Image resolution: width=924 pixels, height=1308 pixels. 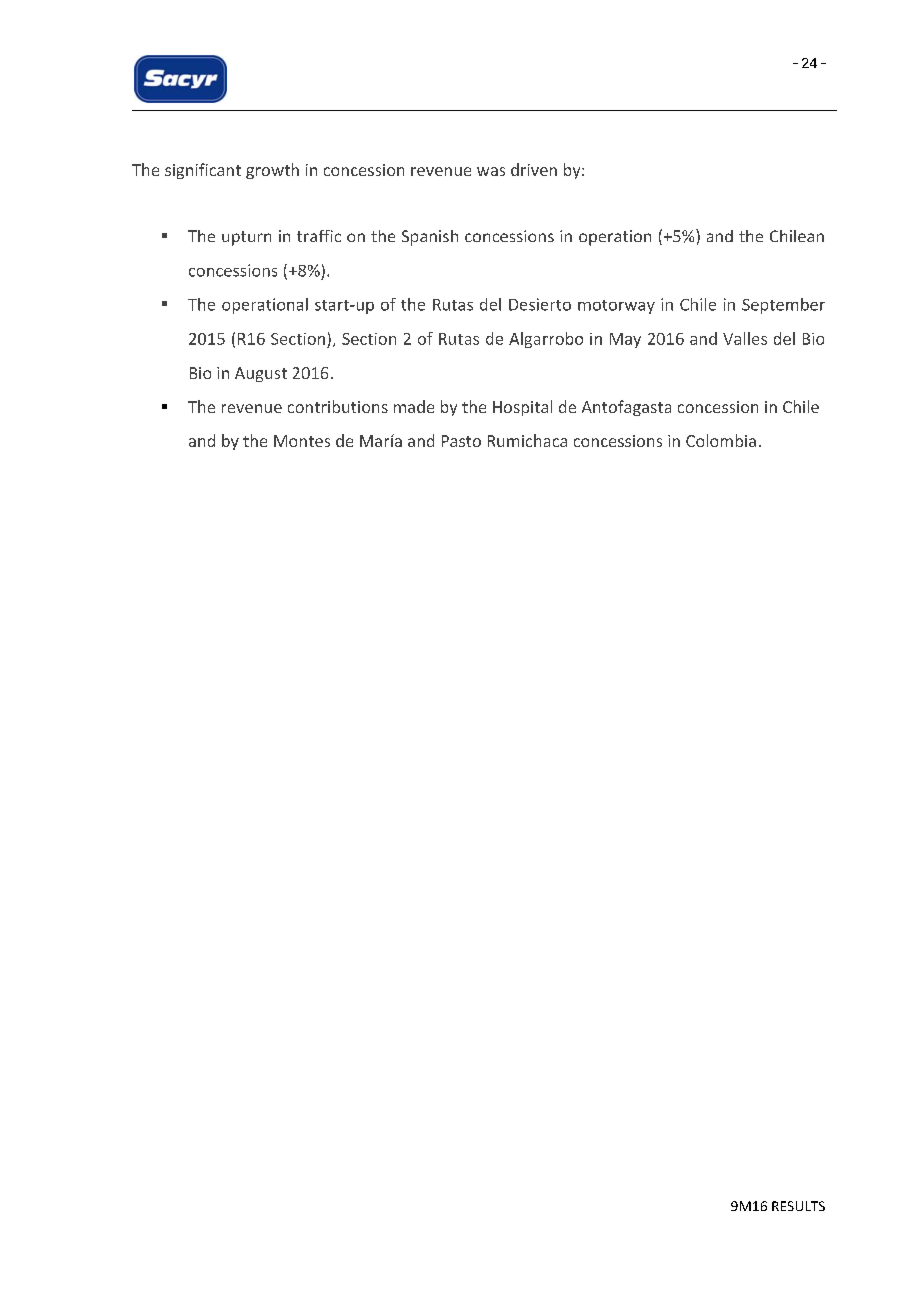 I want to click on made, so click(x=414, y=406).
